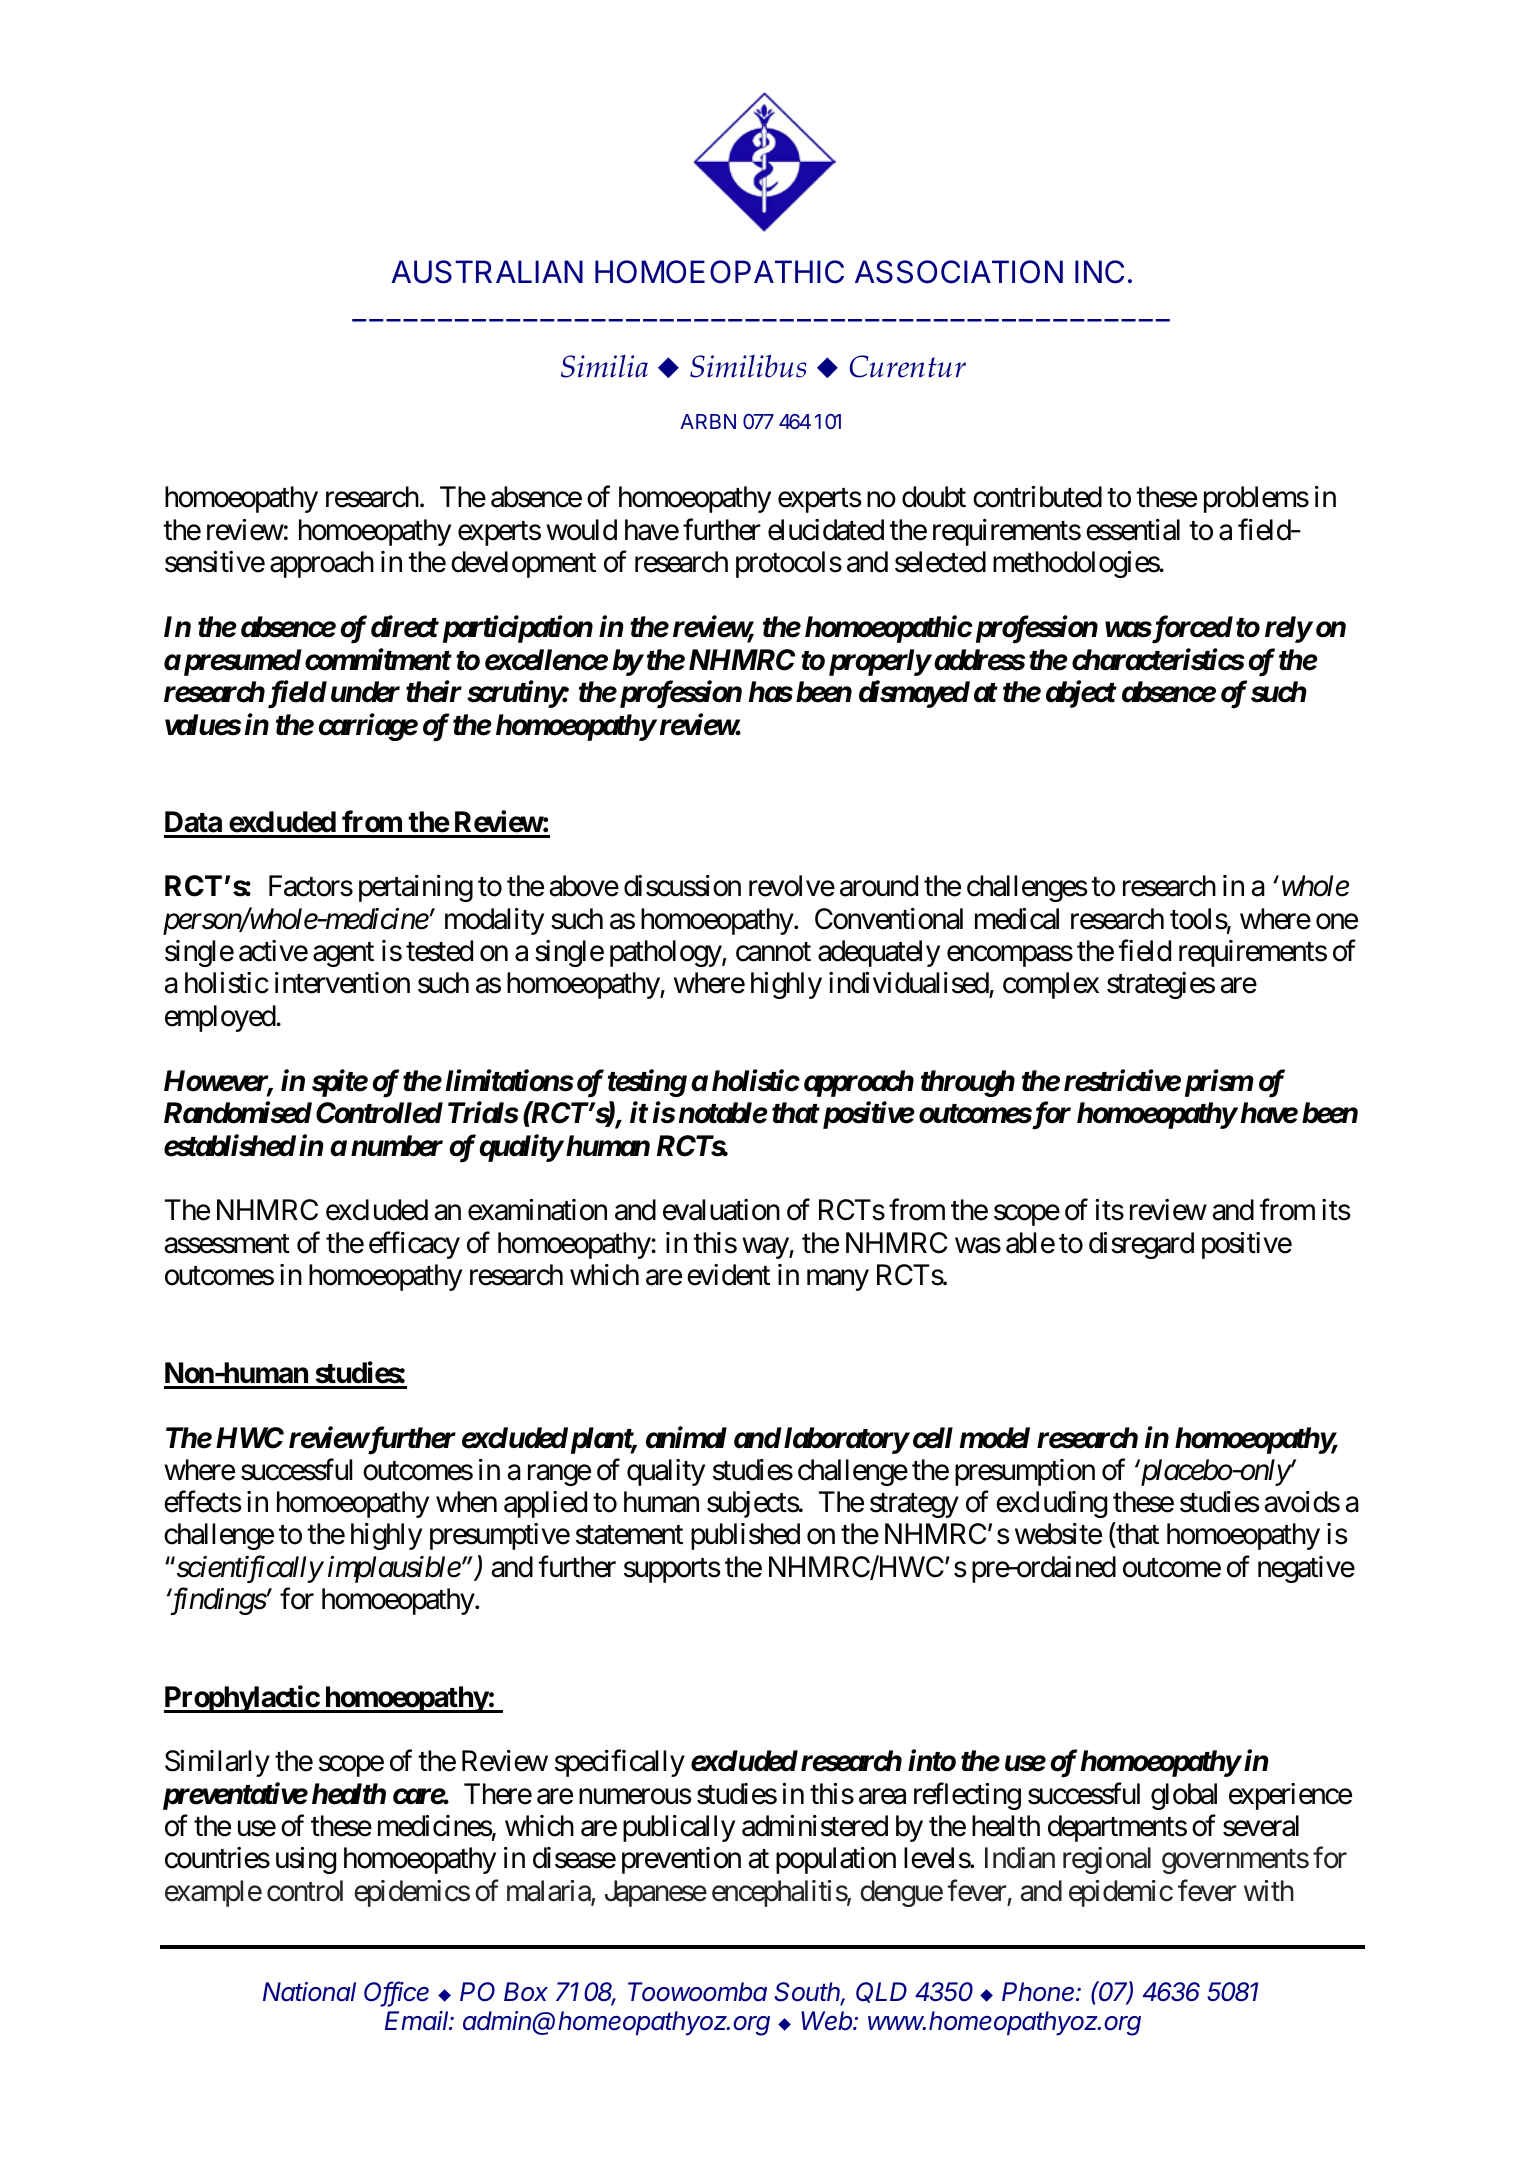 This document has height=2157, width=1524. Describe the element at coordinates (1099, 272) in the document. I see `INC` at that location.
